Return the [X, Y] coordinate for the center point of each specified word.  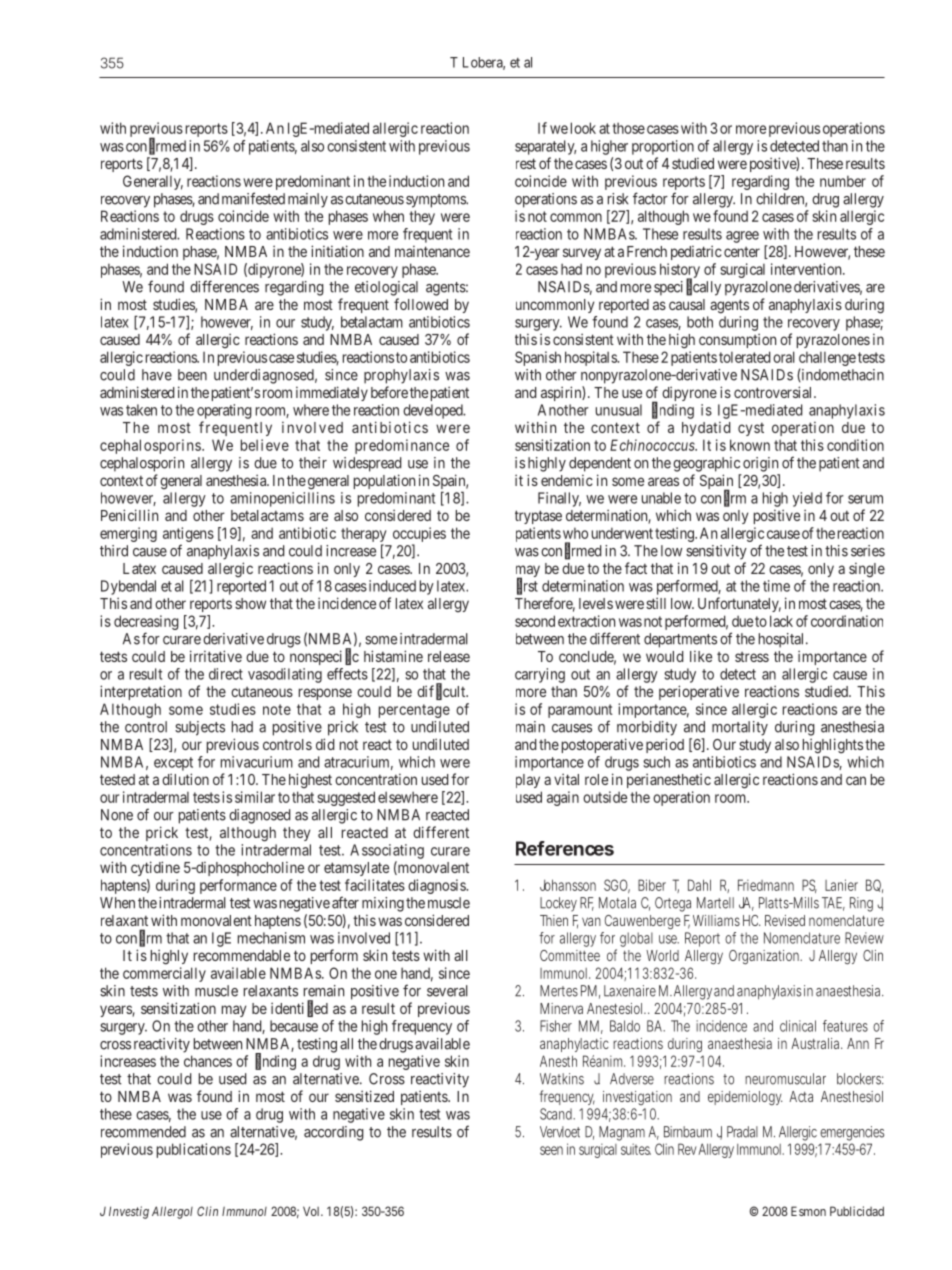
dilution [185, 779]
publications [194, 1150]
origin [760, 464]
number [843, 181]
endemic [567, 480]
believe [265, 445]
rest [526, 163]
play [528, 781]
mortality [740, 728]
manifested [253, 198]
